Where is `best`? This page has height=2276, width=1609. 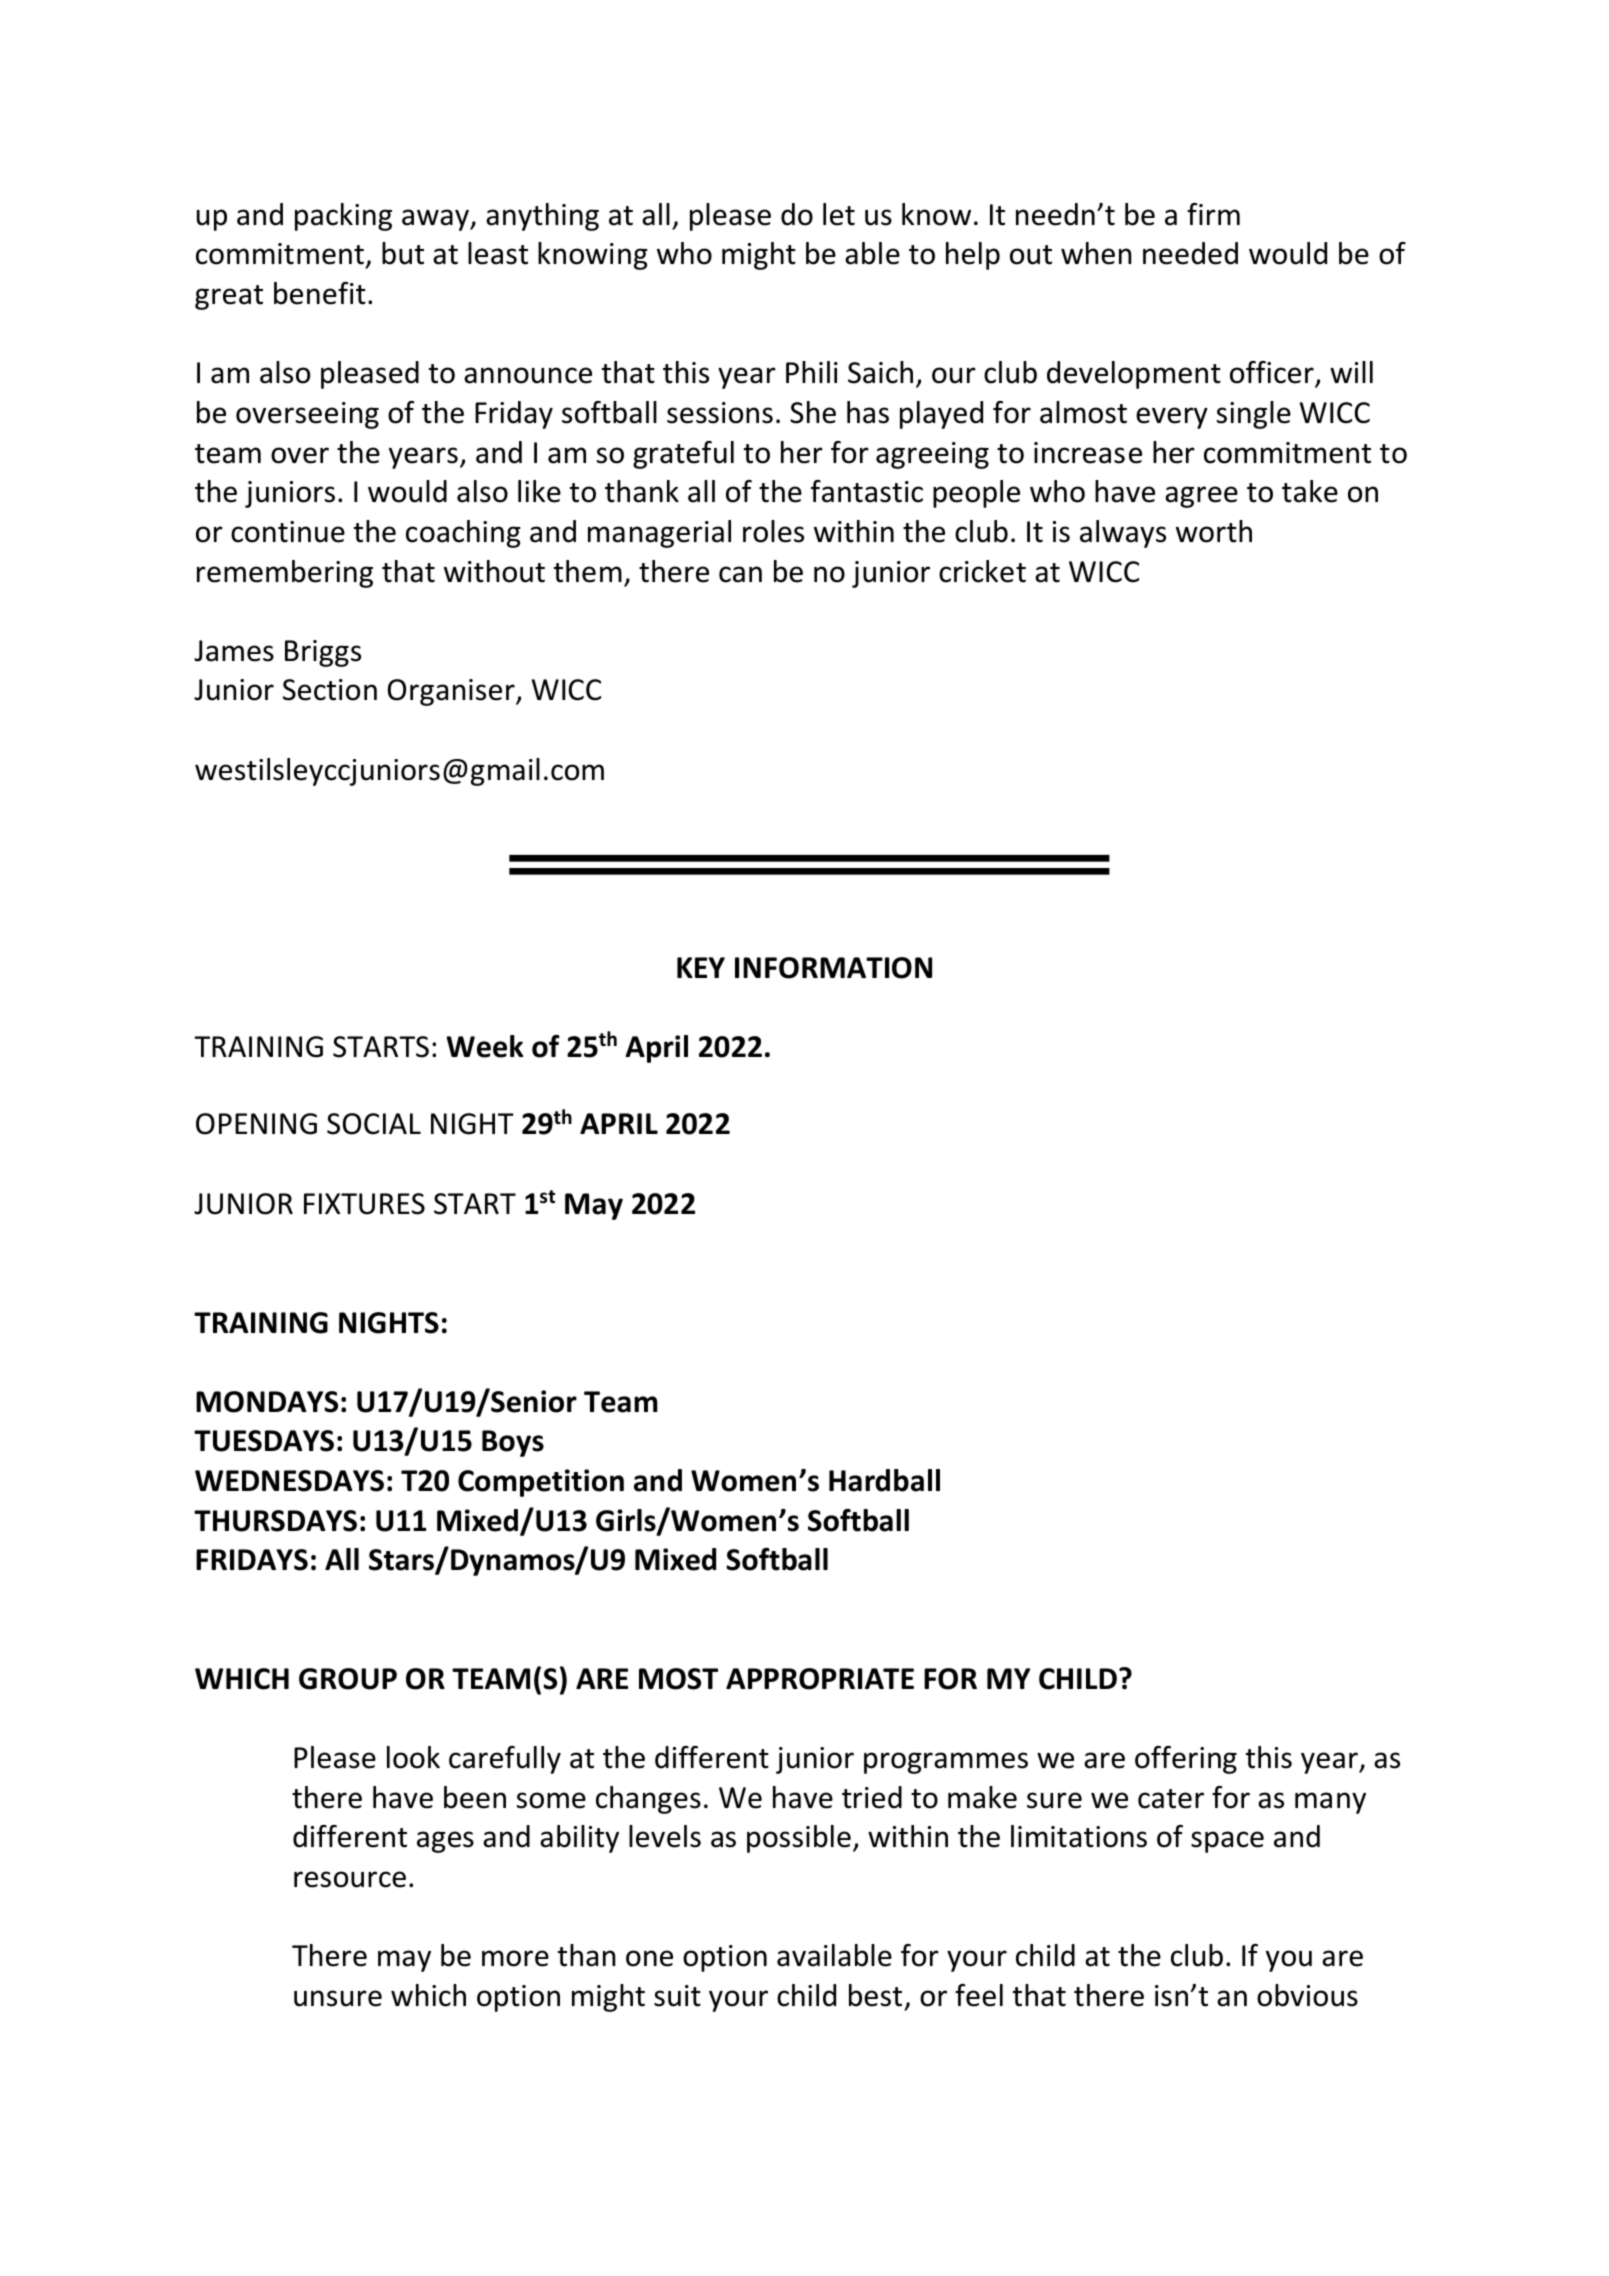
best is located at coordinates (875, 1995).
